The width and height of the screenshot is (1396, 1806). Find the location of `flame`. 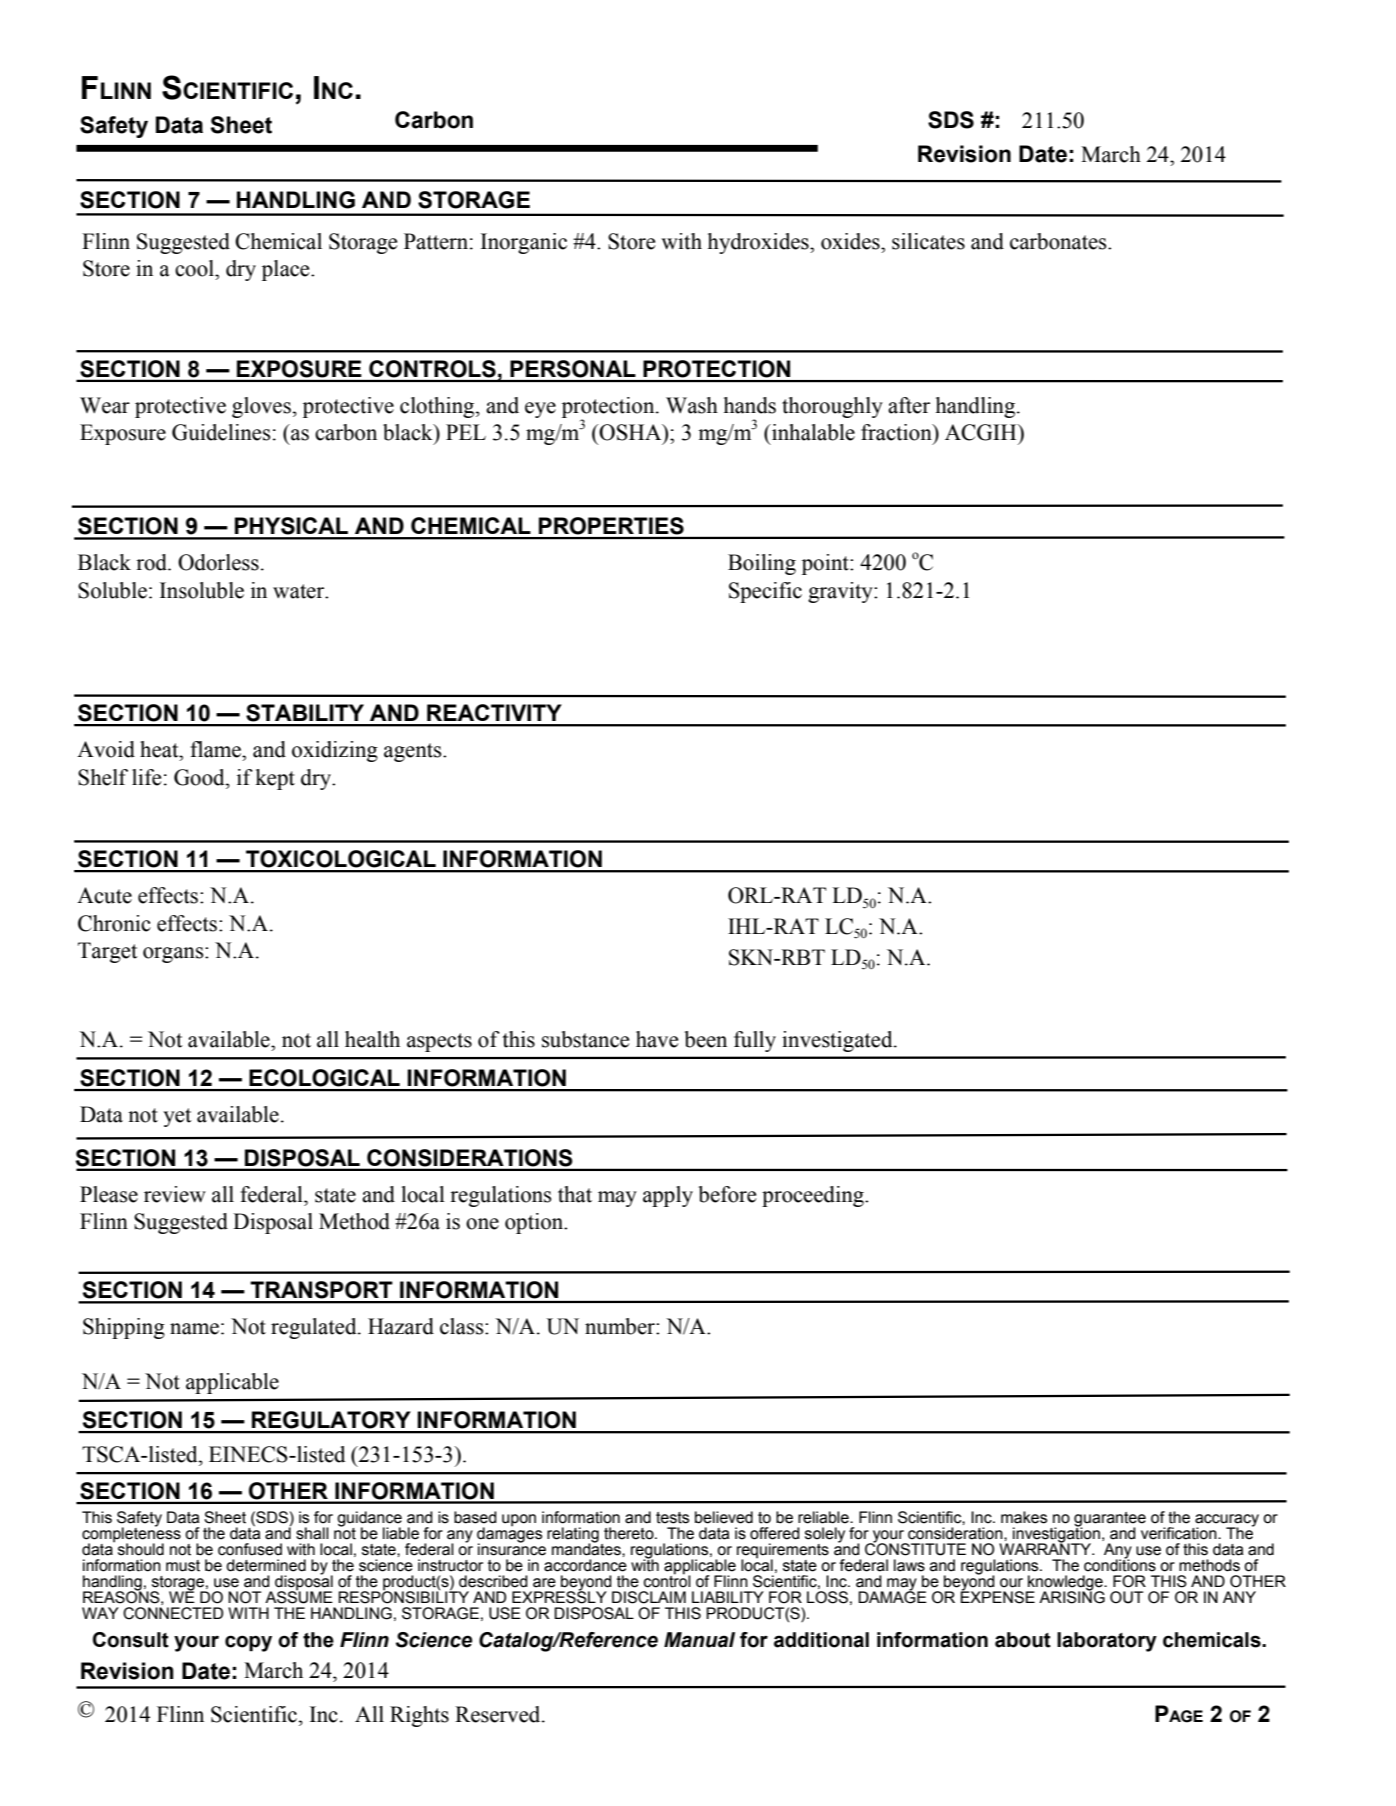

flame is located at coordinates (217, 749).
